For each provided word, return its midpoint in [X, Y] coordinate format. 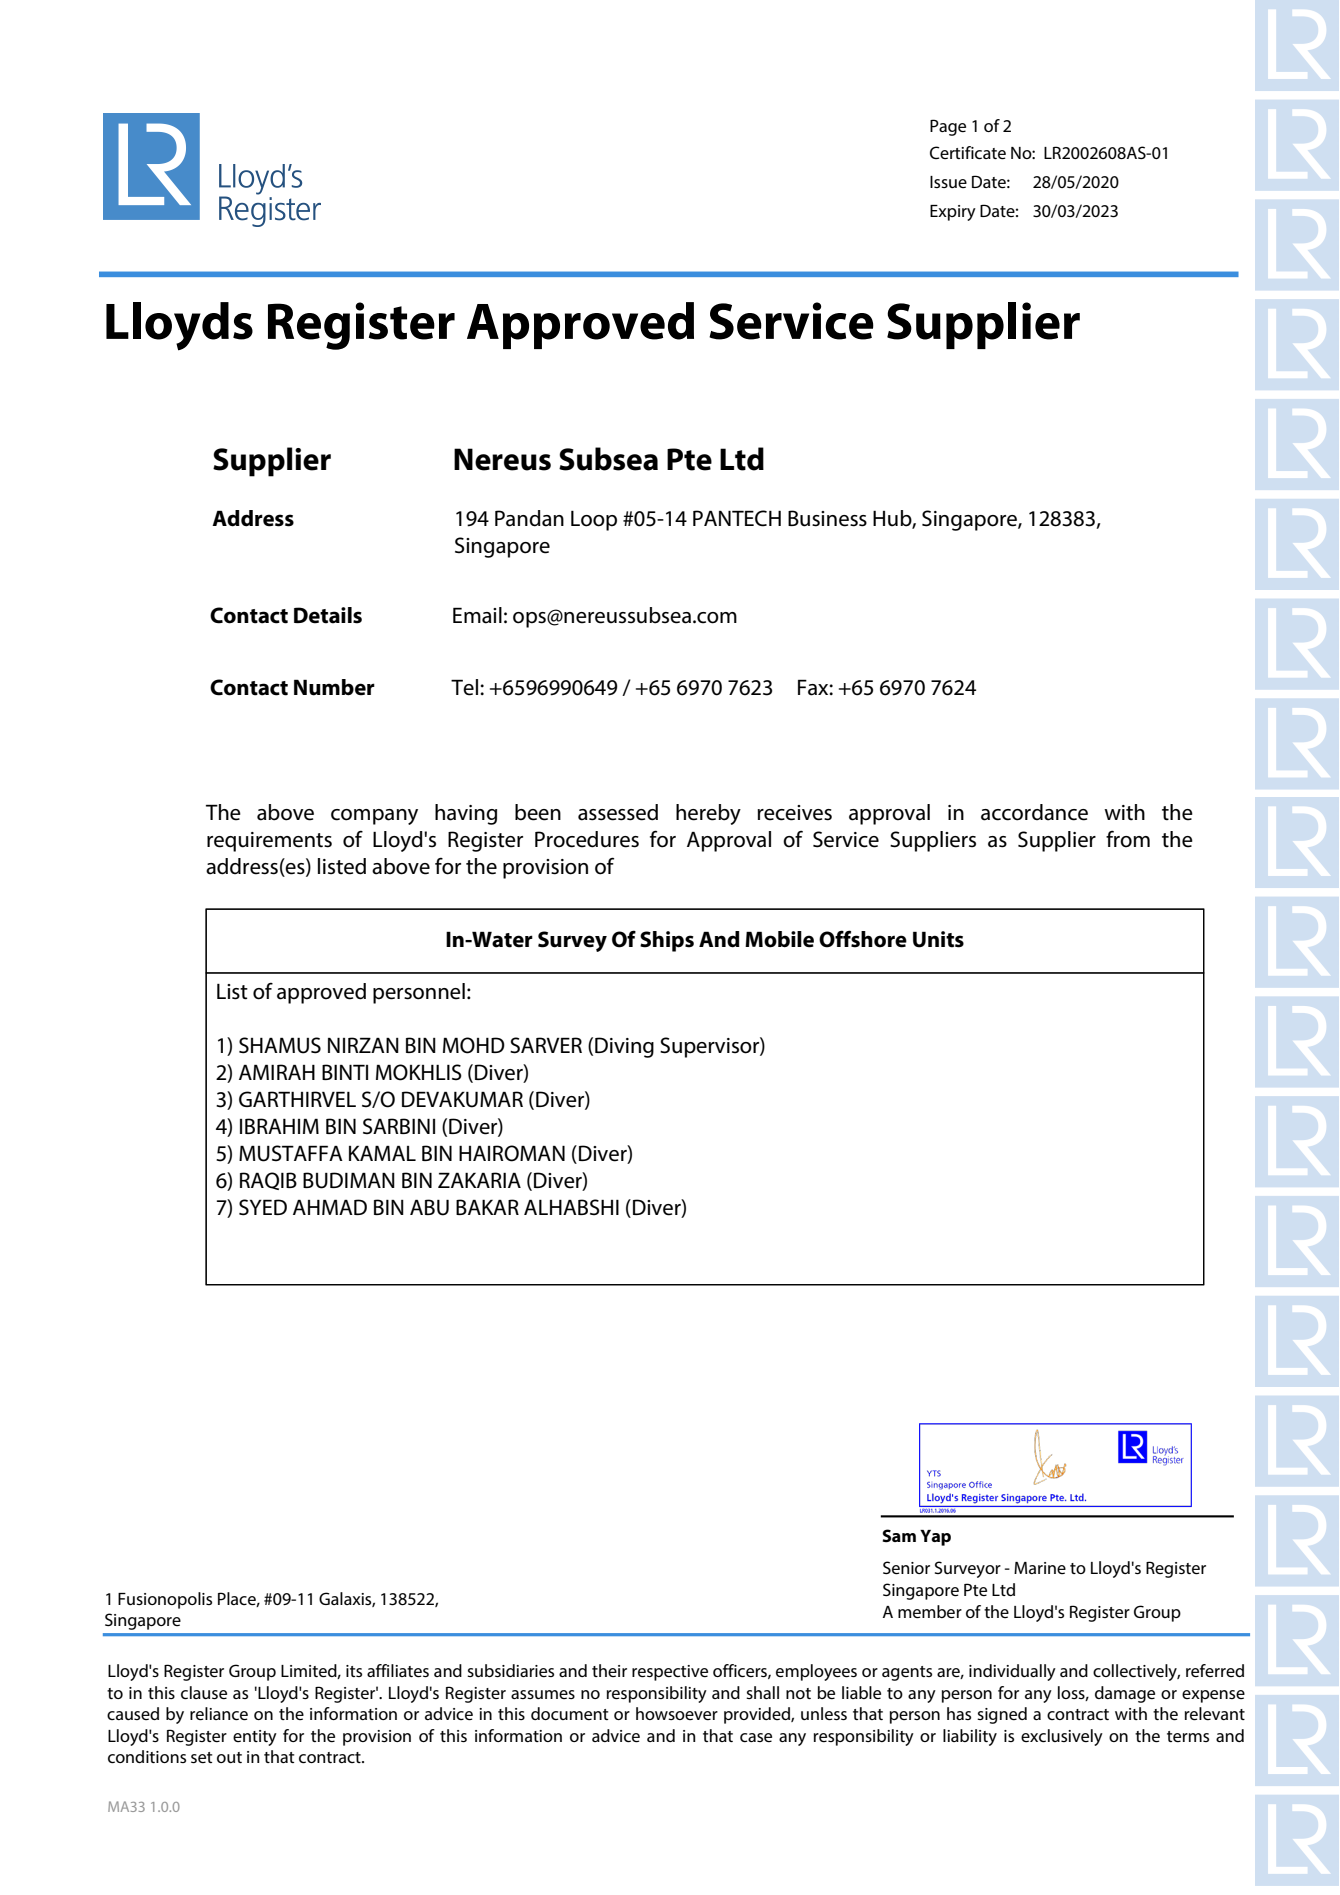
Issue [948, 182]
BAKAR [487, 1207]
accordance [1034, 812]
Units [938, 939]
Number [334, 687]
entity [255, 1738]
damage [1125, 1694]
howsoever [677, 1713]
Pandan [529, 518]
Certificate [968, 152]
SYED [263, 1207]
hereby [708, 814]
